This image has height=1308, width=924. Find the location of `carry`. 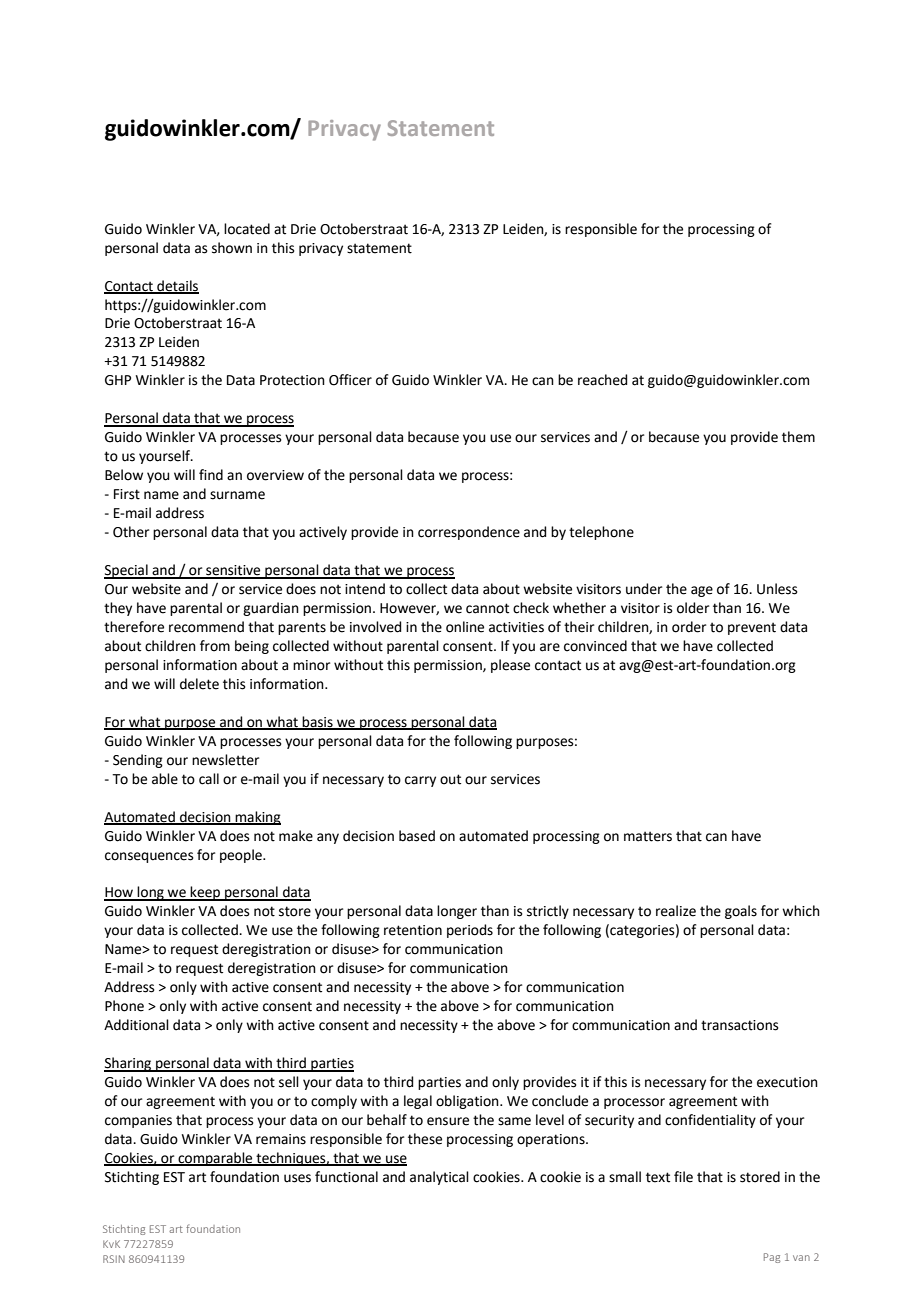

carry is located at coordinates (420, 781).
